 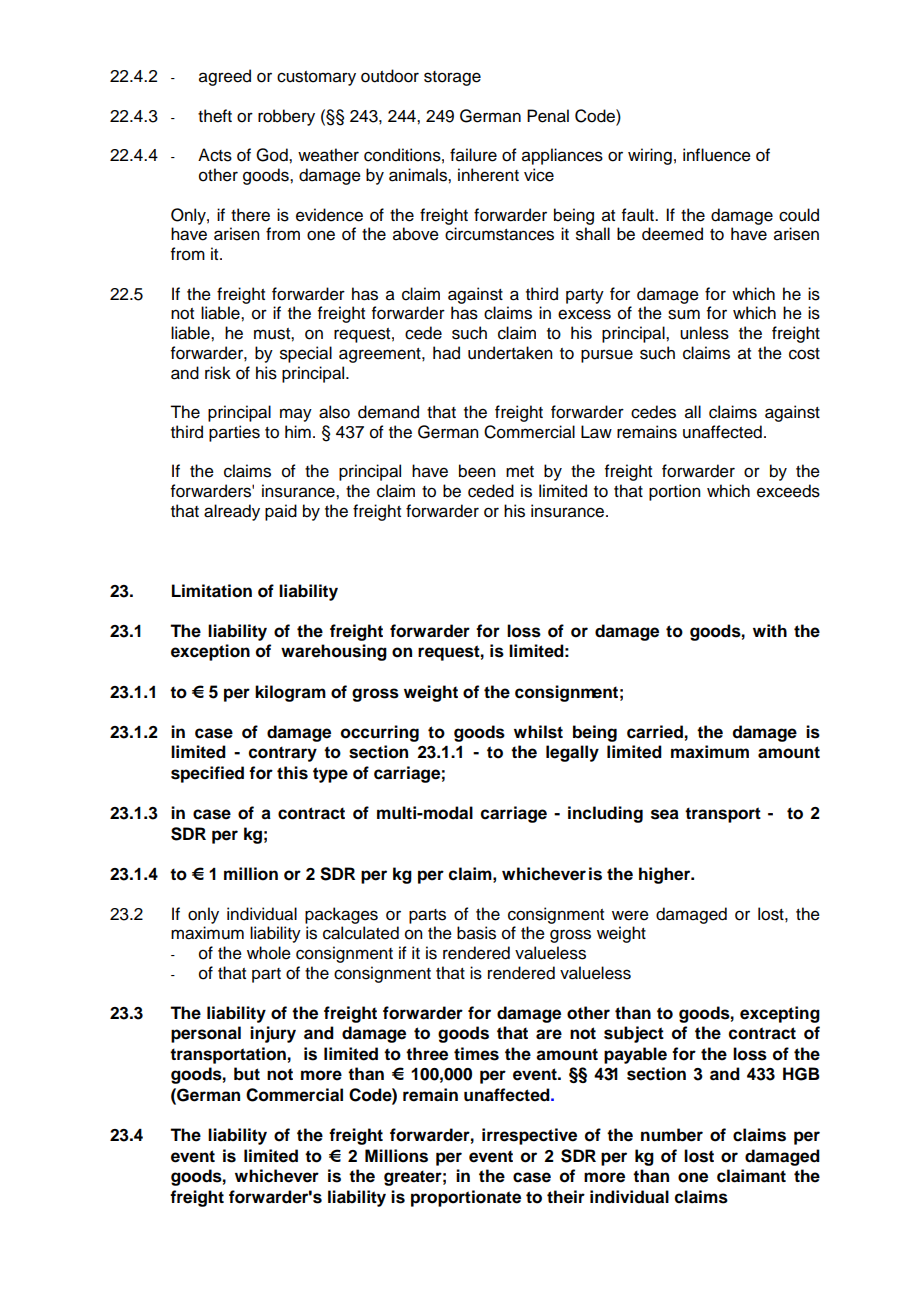 I want to click on with, so click(x=770, y=630).
